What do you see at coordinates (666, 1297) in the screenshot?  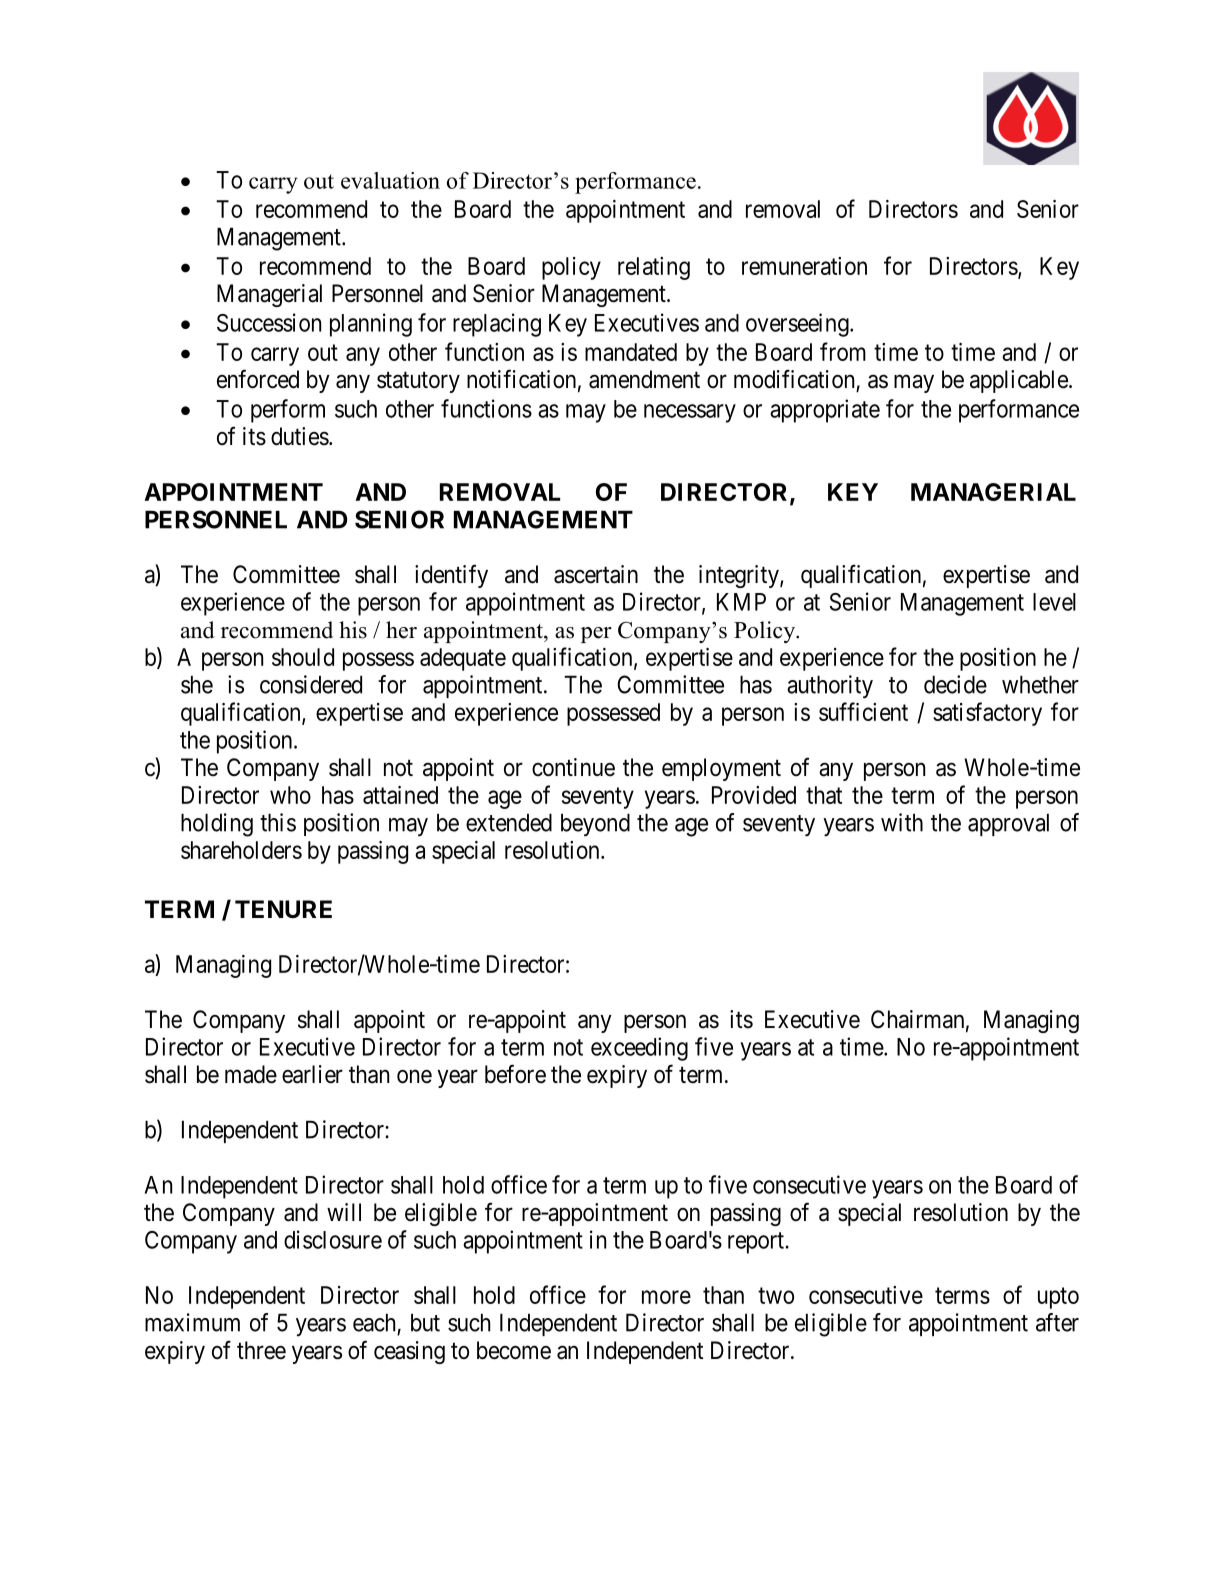 I see `more` at bounding box center [666, 1297].
